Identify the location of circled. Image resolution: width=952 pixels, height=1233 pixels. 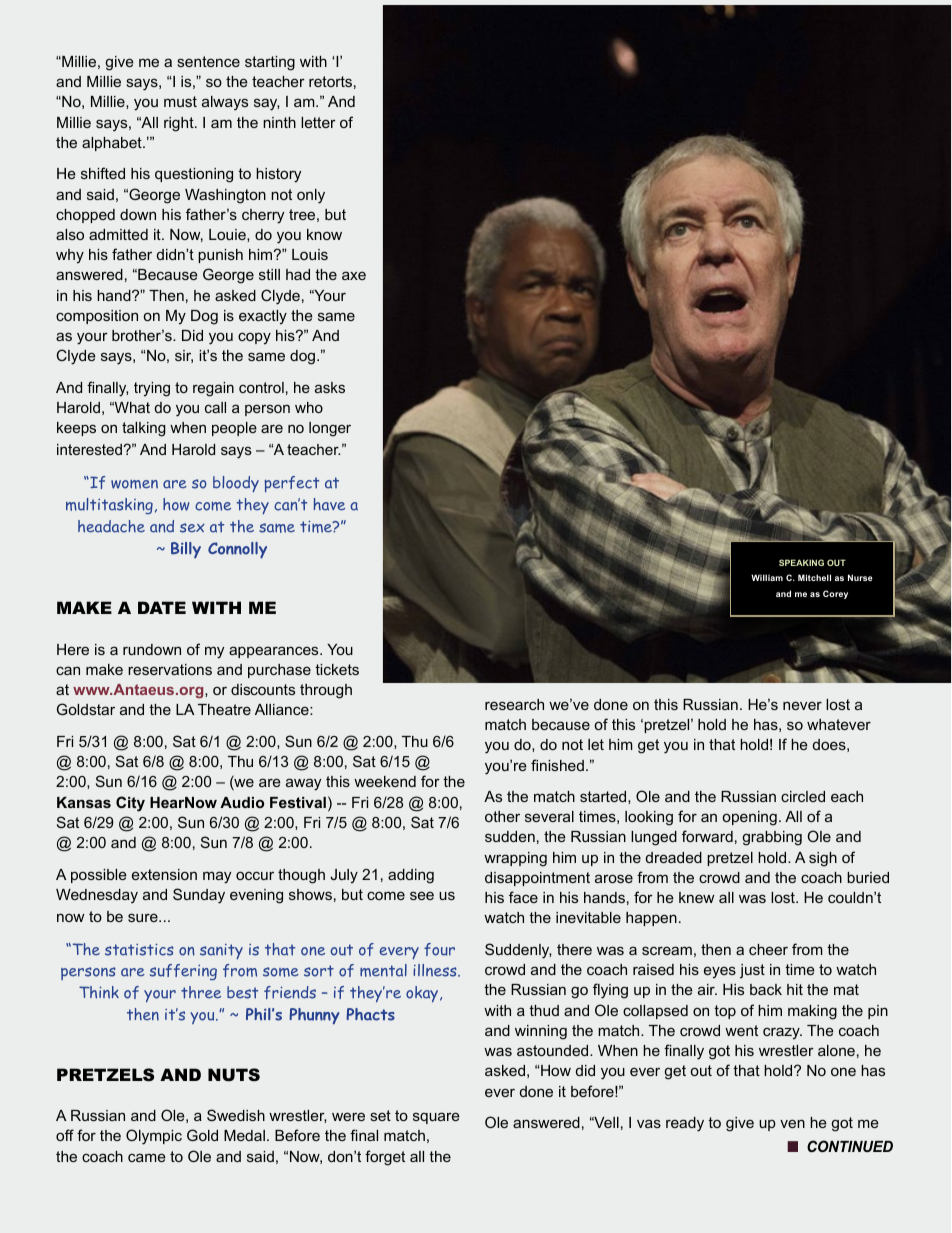
(803, 796).
